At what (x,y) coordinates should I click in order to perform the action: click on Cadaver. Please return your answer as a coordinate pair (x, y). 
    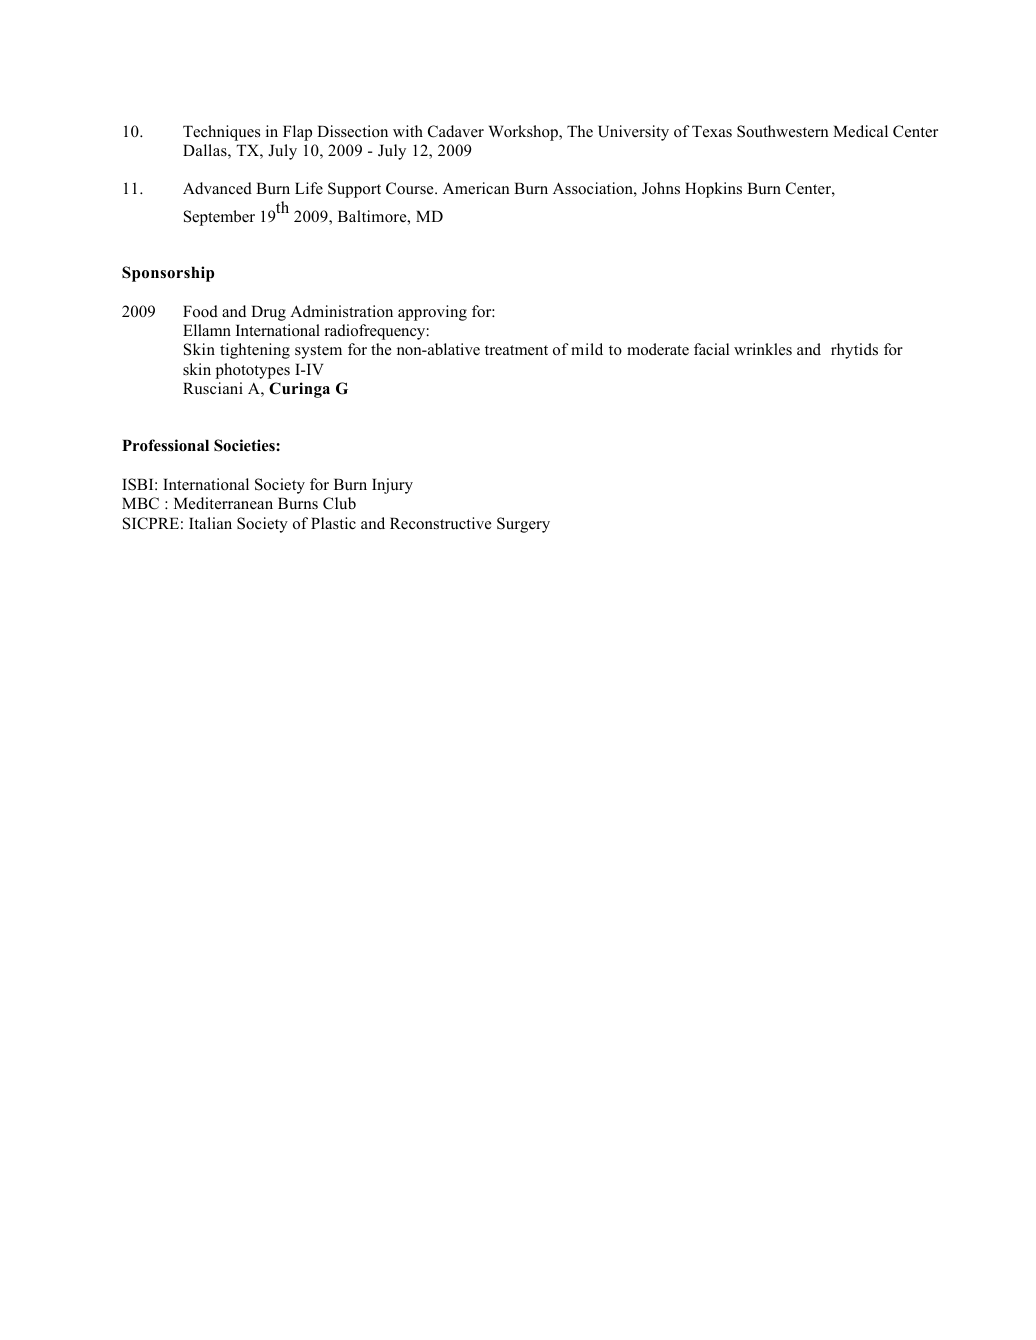
    Looking at the image, I should click on (456, 131).
